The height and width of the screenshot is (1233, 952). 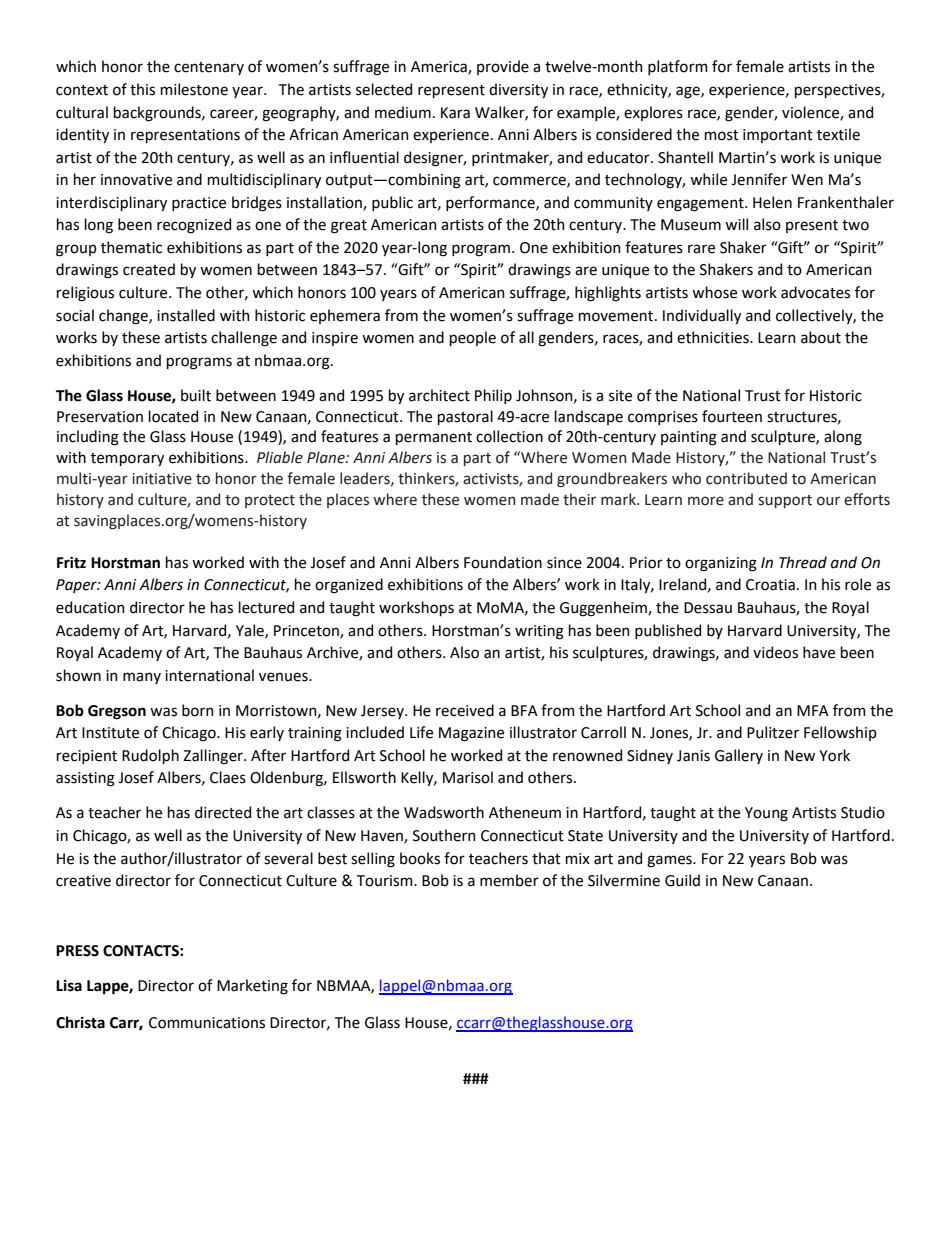 I want to click on Kara, so click(x=455, y=113).
